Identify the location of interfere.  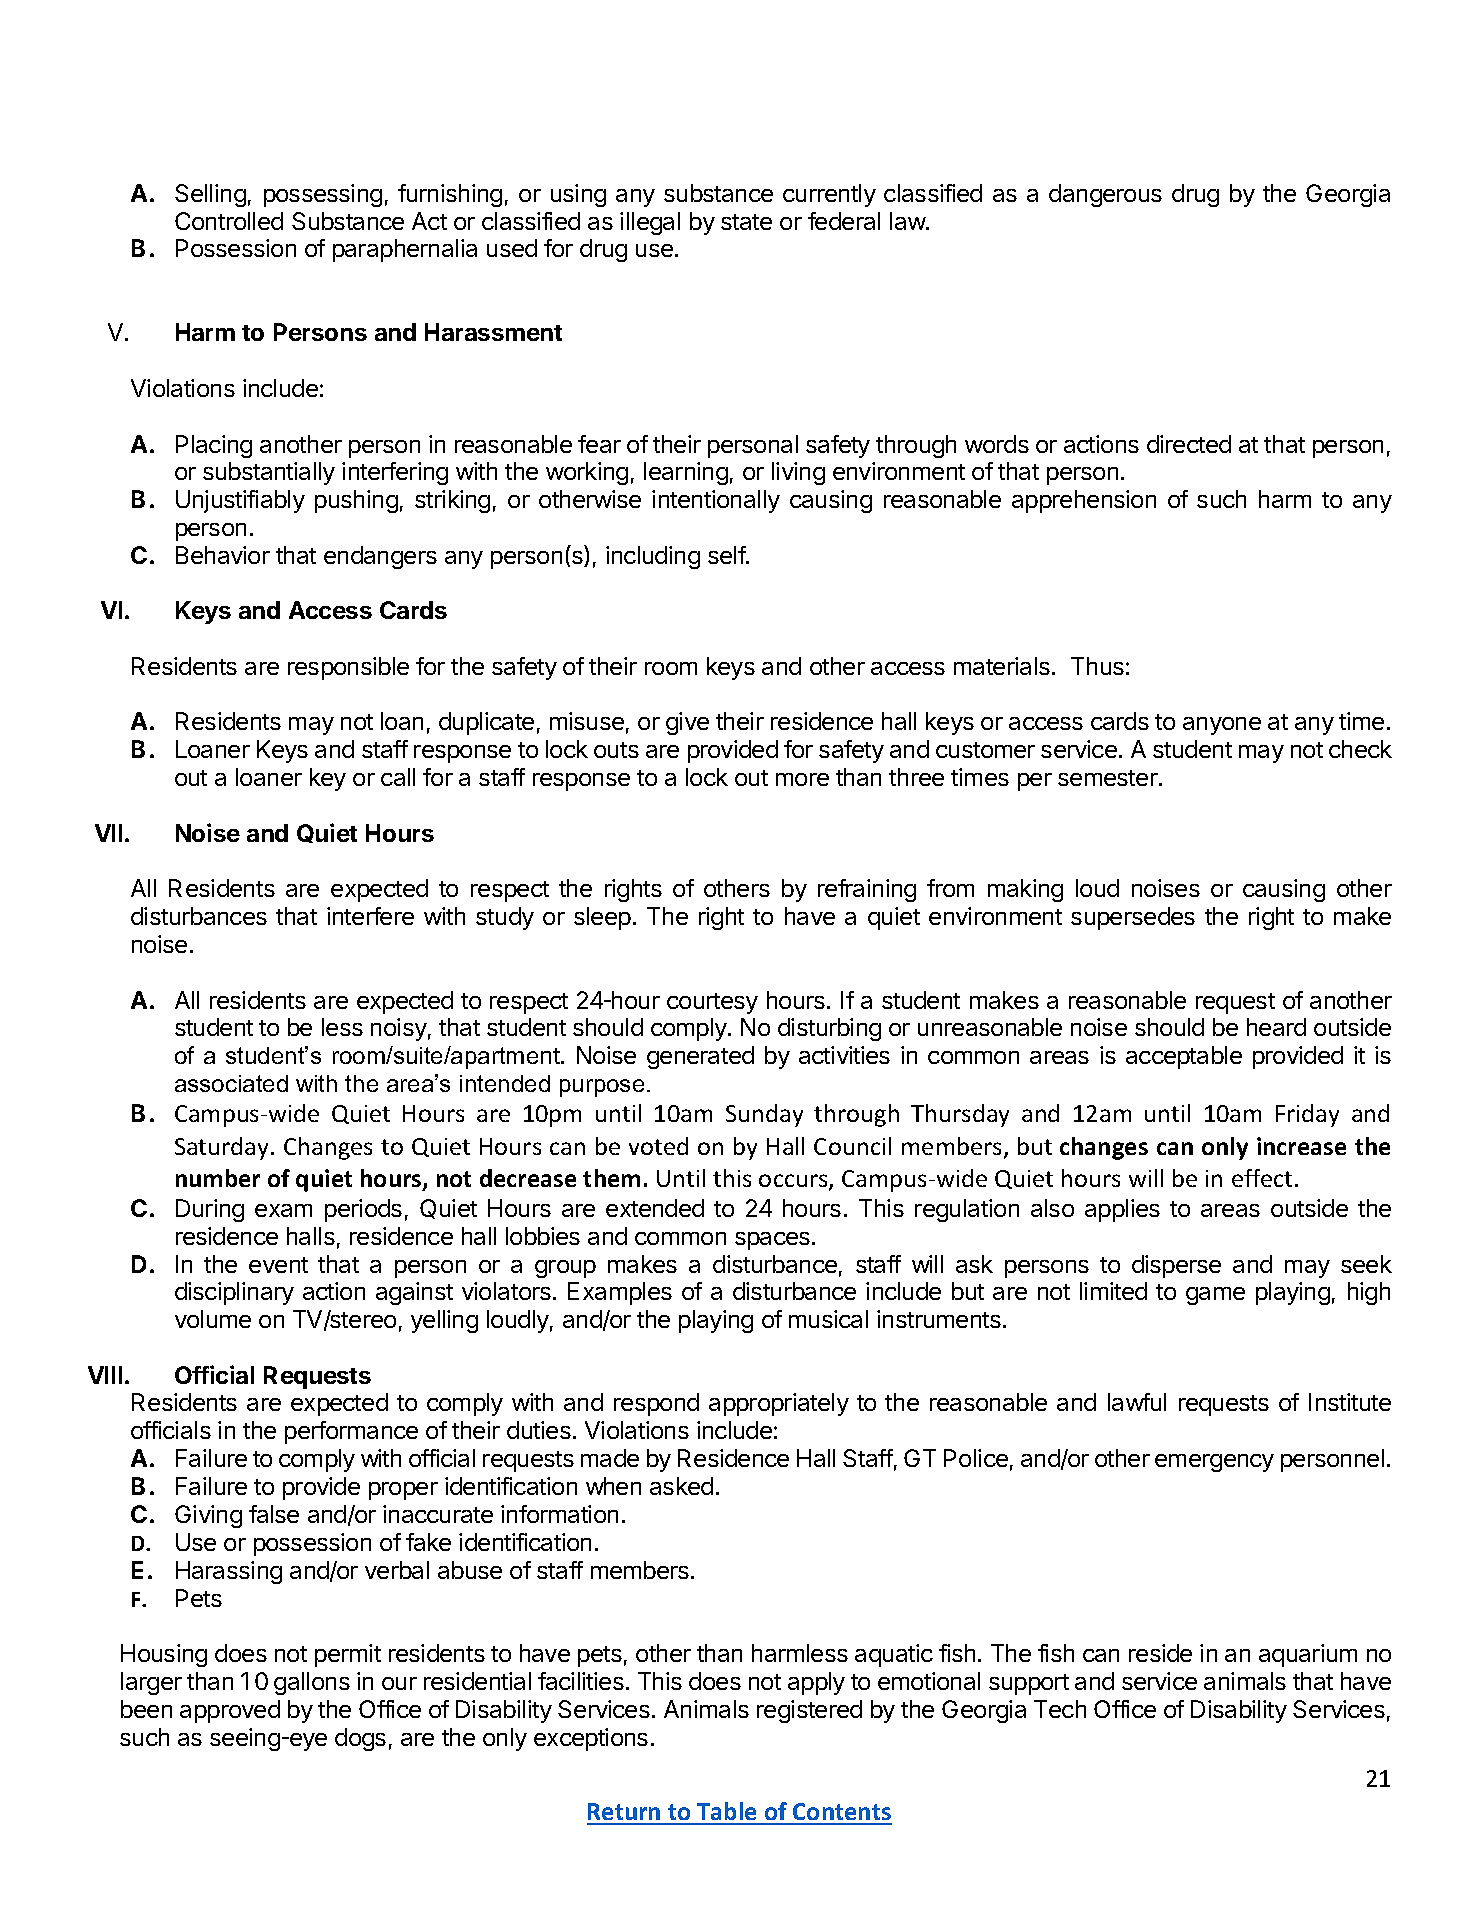
(370, 916).
